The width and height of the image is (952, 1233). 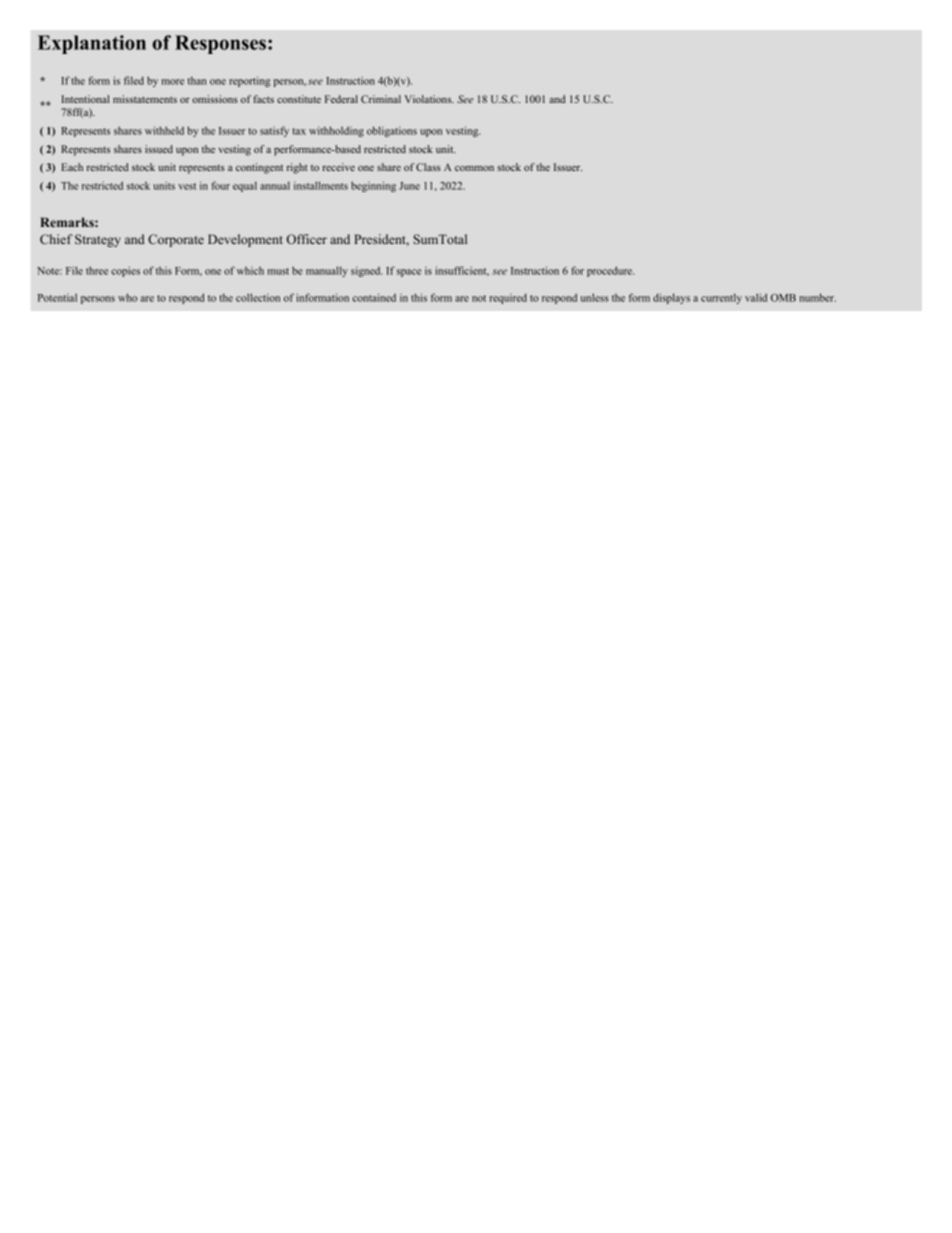 What do you see at coordinates (428, 167) in the image?
I see `Class` at bounding box center [428, 167].
